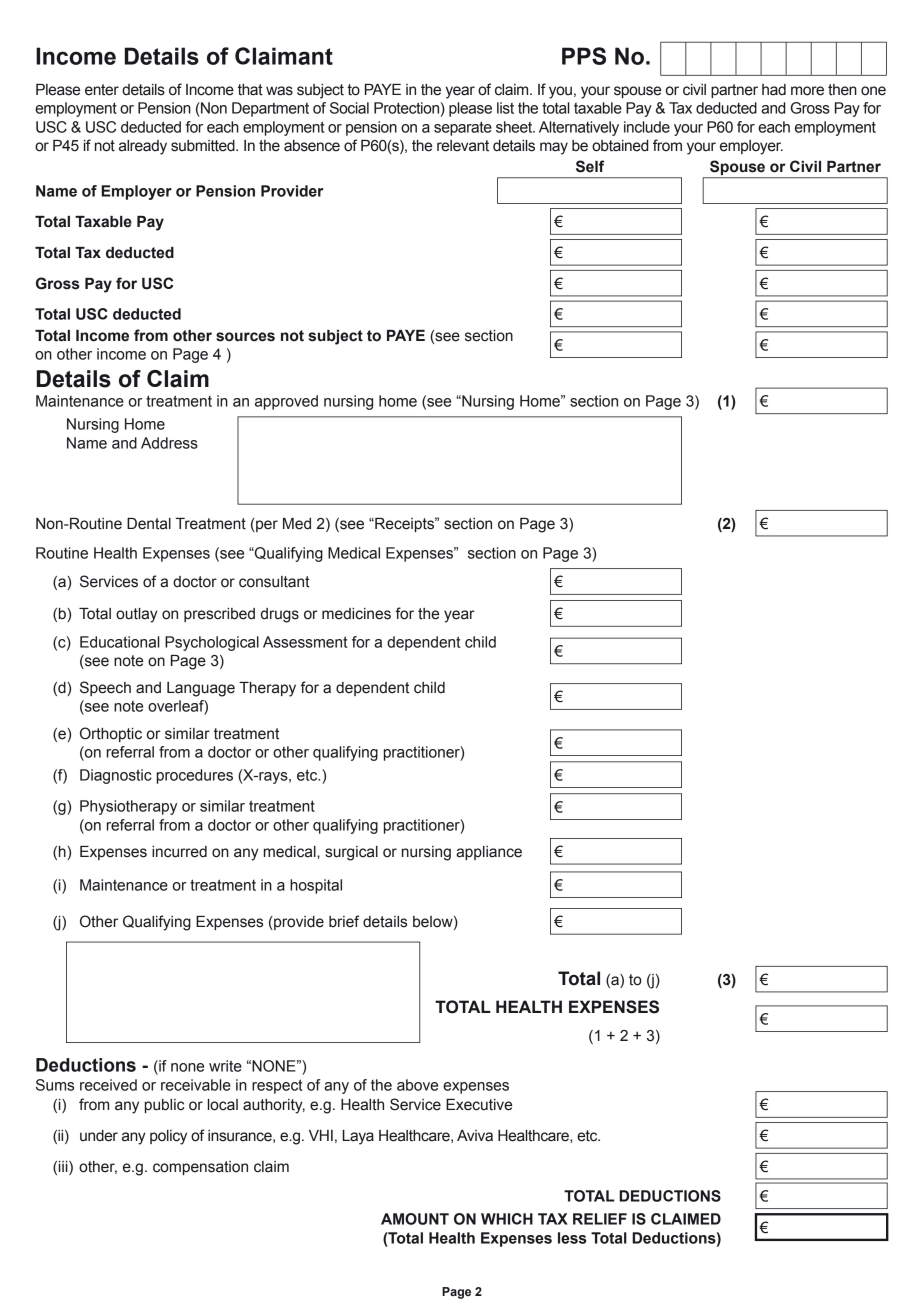 This screenshot has width=924, height=1308. Describe the element at coordinates (120, 642) in the screenshot. I see `Educational` at that location.
